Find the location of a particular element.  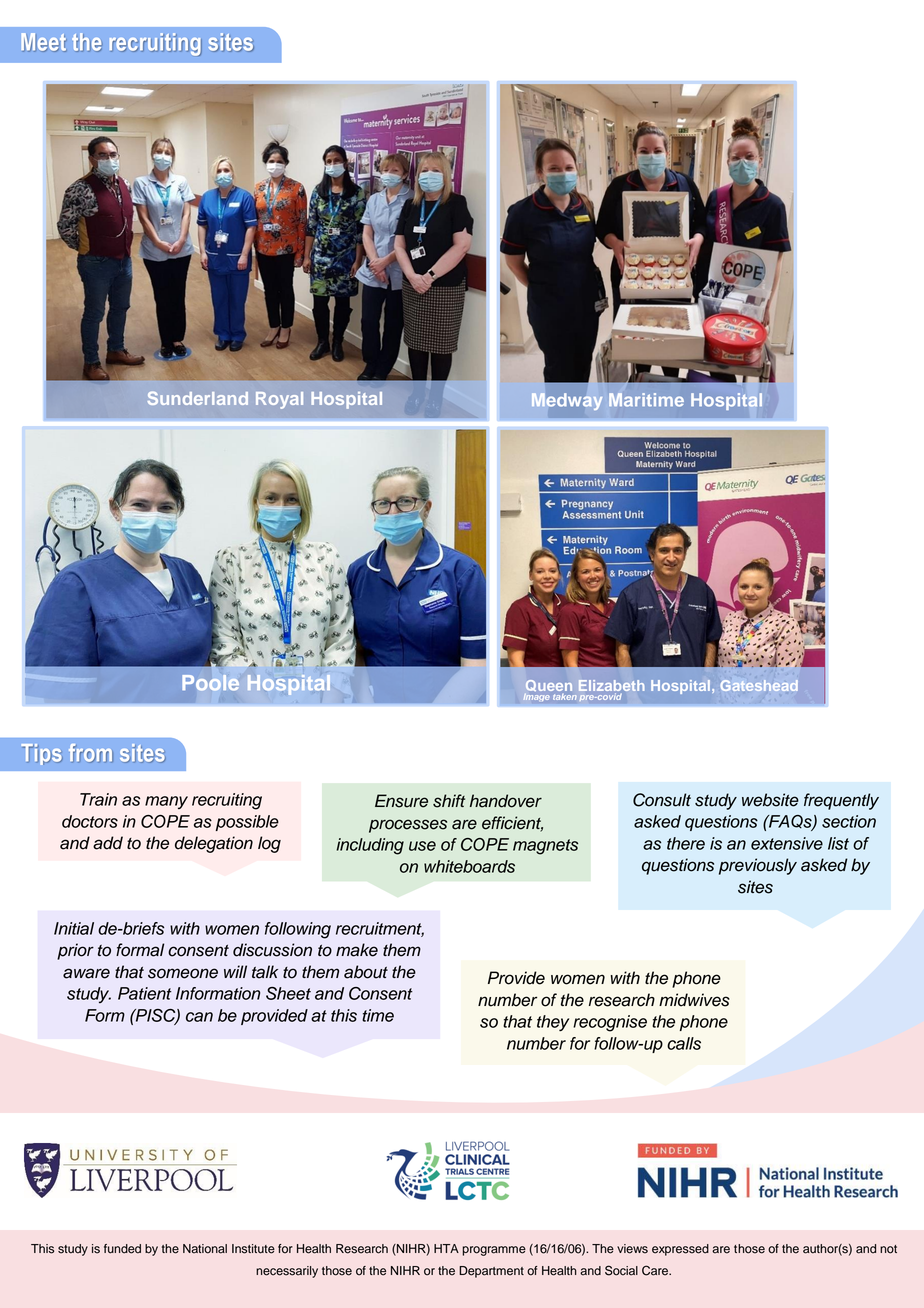

they is located at coordinates (553, 1023).
